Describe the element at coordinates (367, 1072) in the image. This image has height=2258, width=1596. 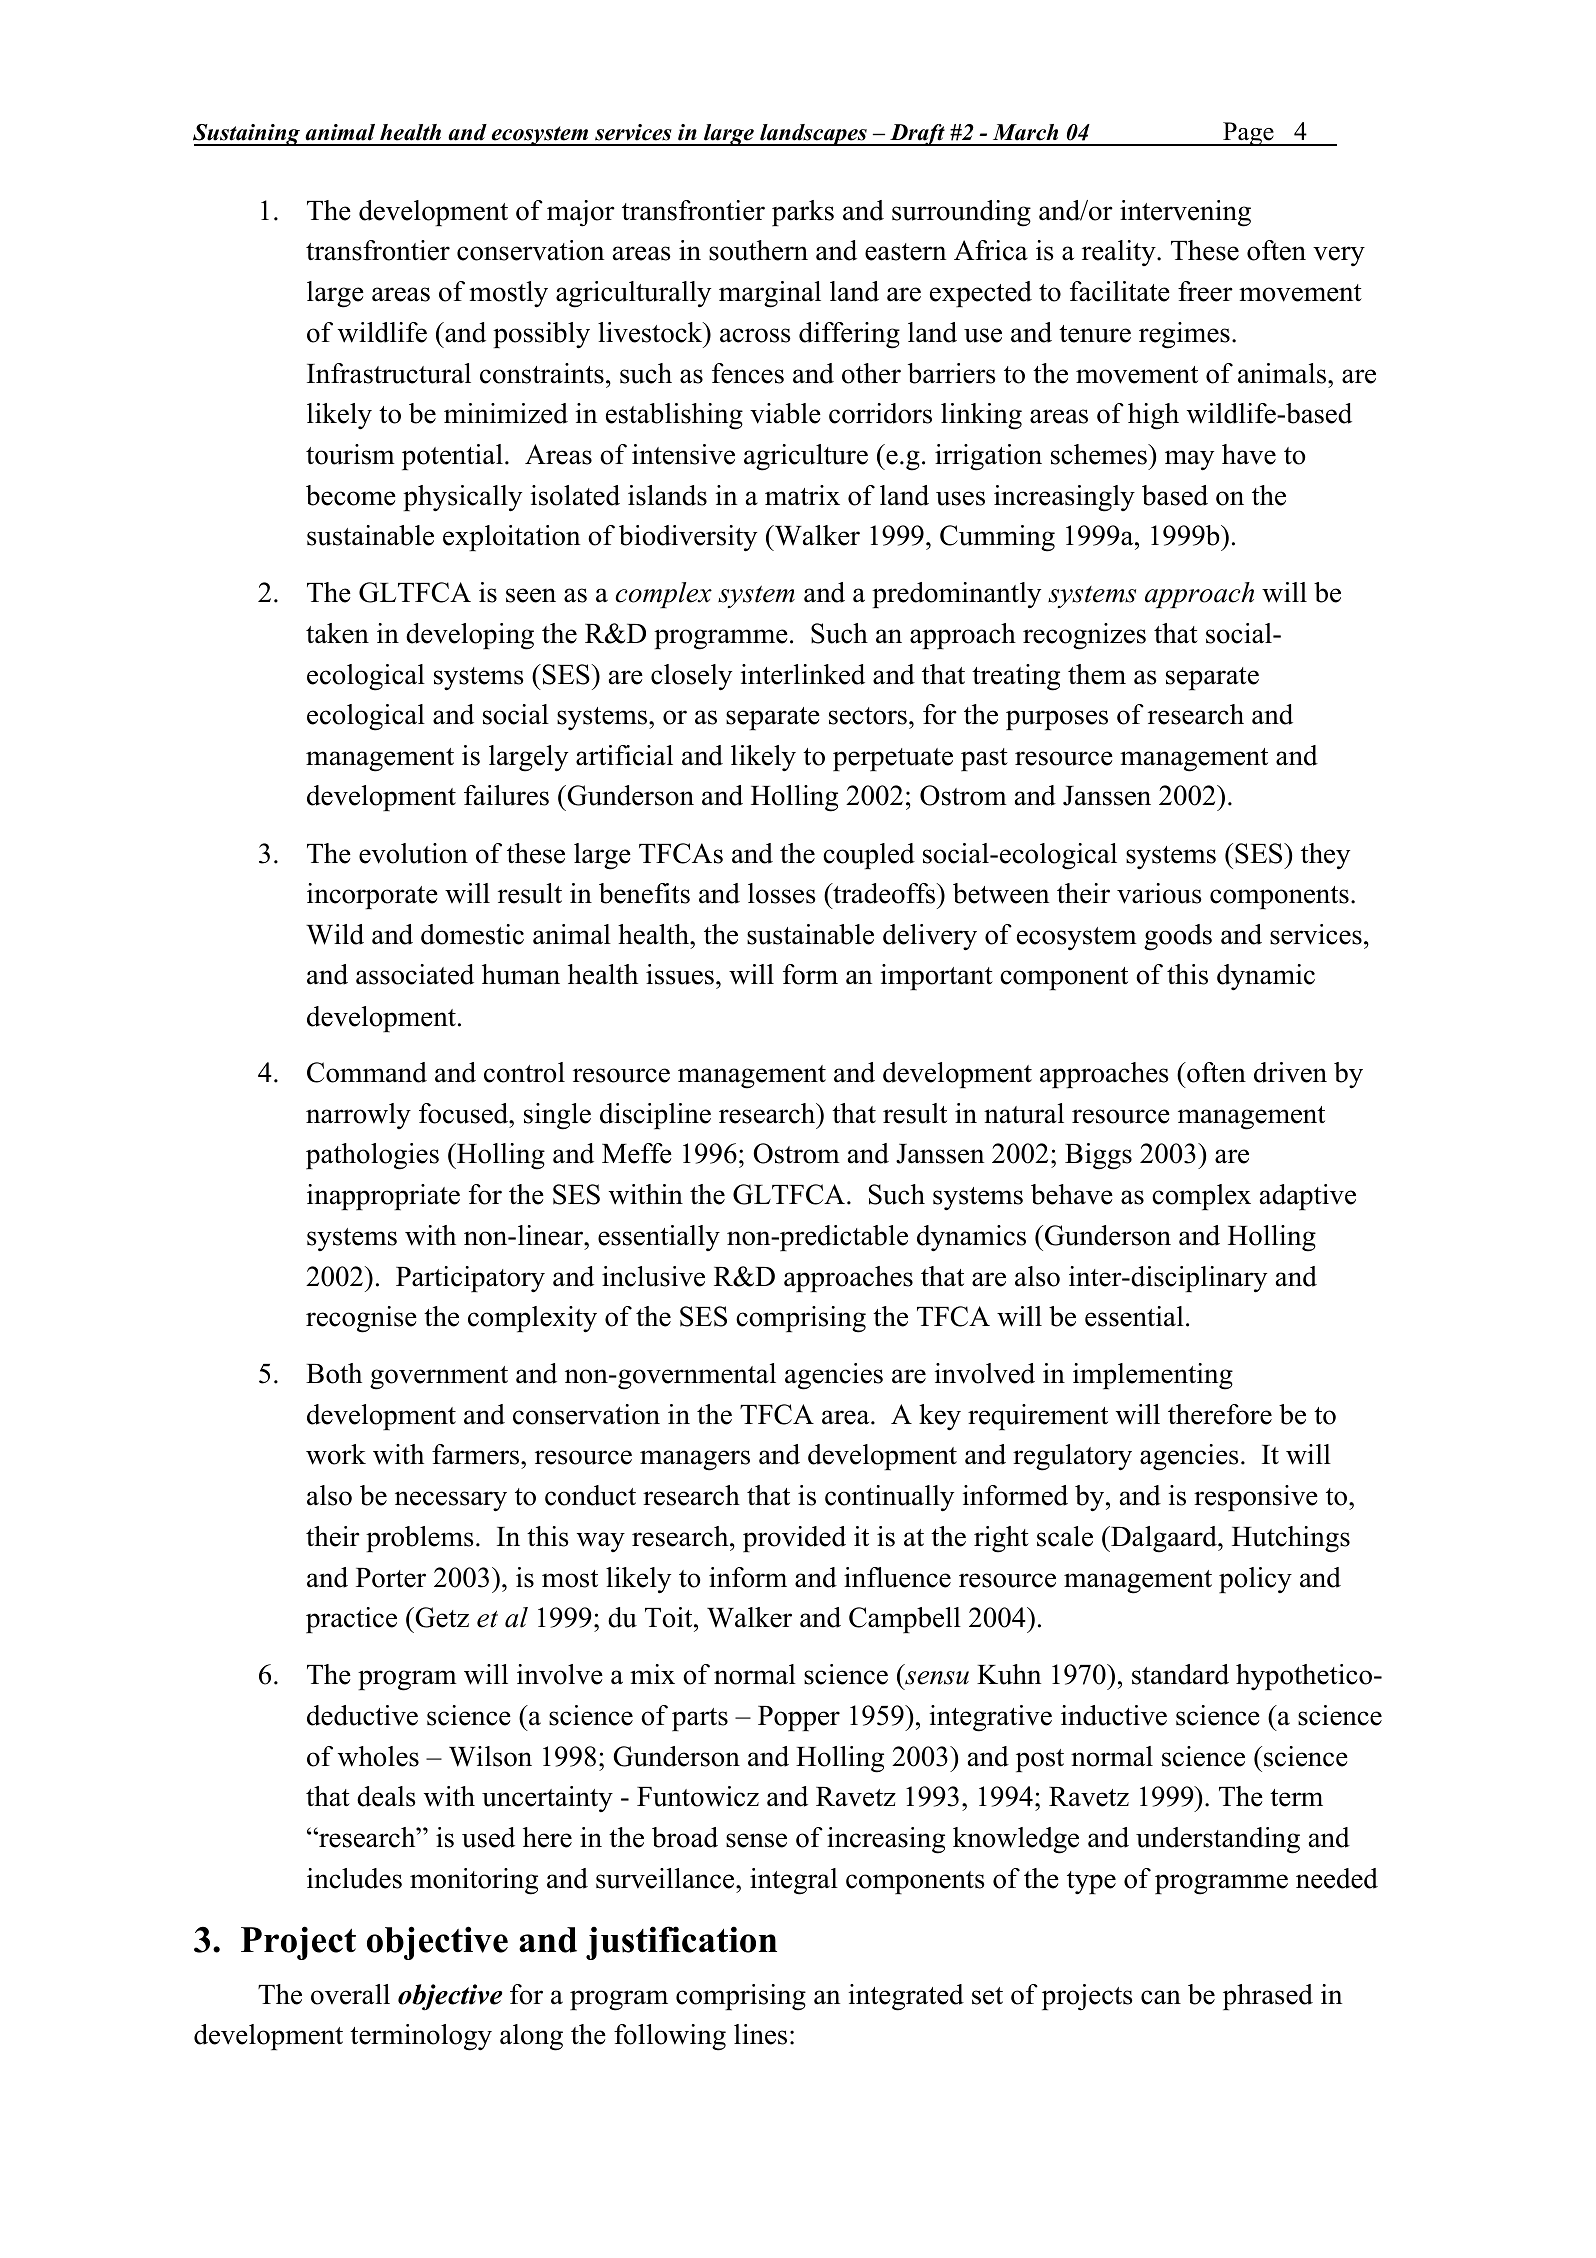
I see `Command` at that location.
